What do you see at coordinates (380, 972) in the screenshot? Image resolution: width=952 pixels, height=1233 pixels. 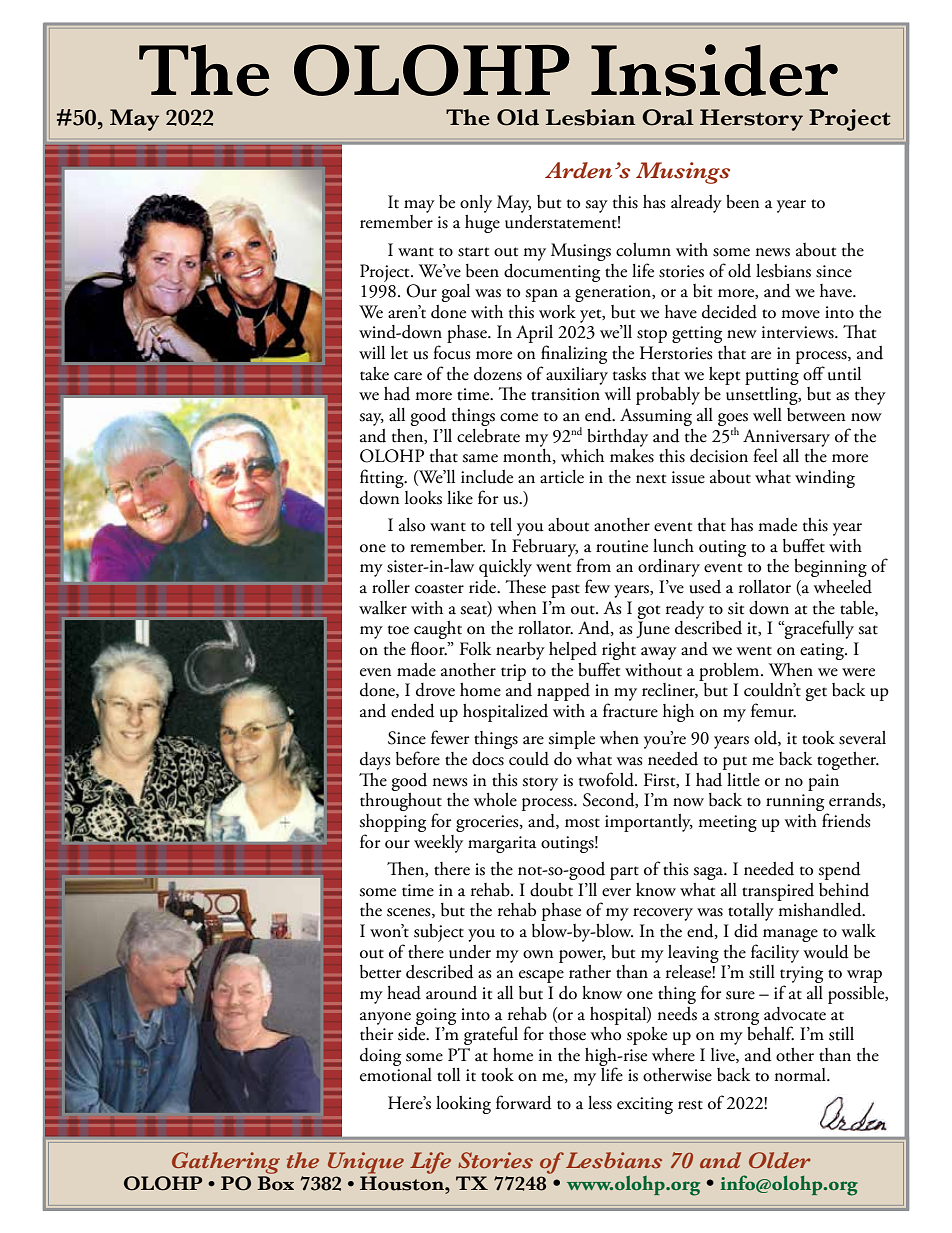 I see `better` at bounding box center [380, 972].
